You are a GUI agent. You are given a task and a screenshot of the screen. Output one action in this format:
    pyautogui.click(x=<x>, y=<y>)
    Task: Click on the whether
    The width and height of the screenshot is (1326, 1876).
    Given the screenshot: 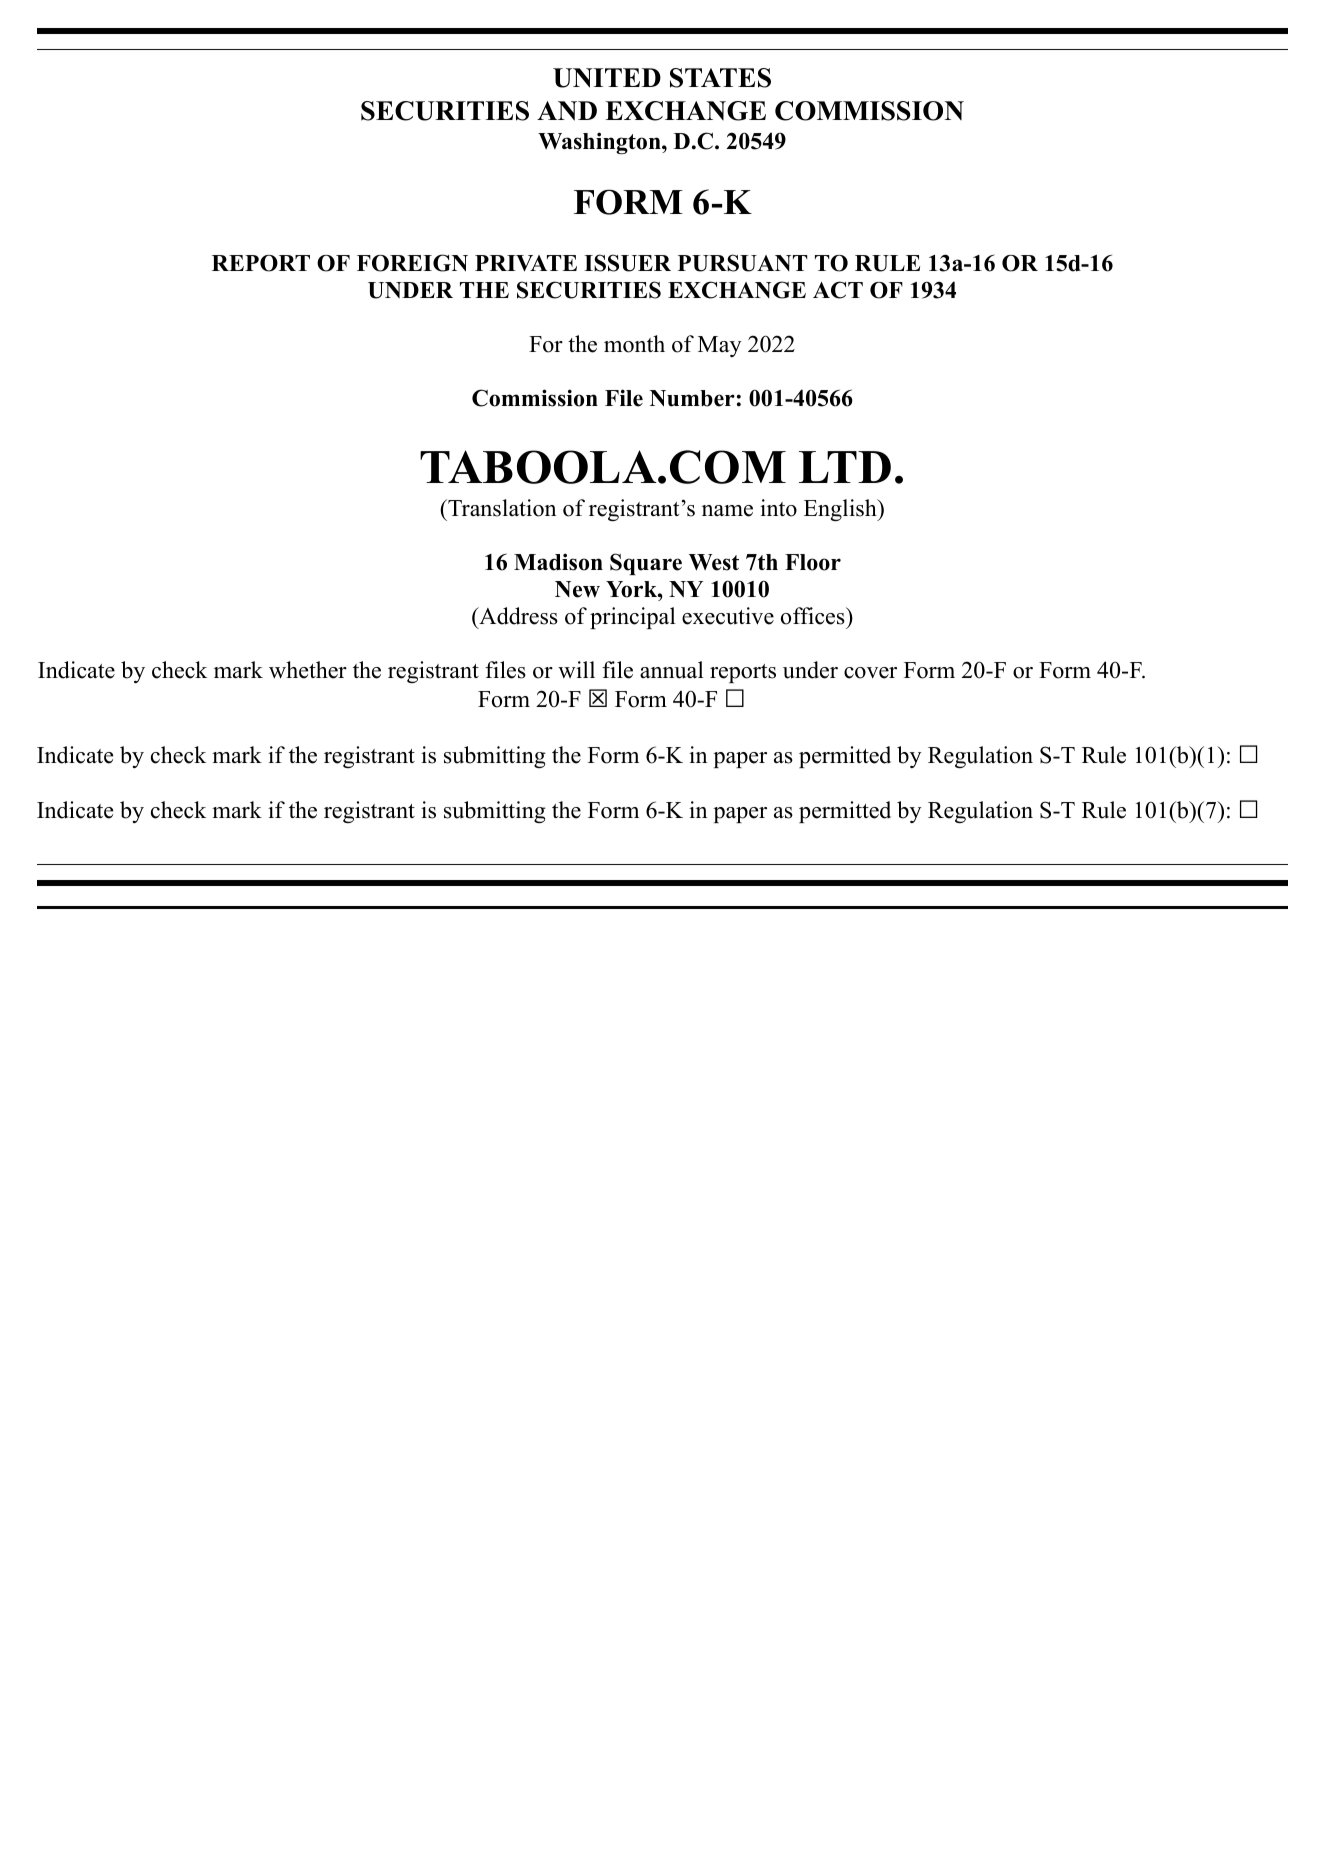 What is the action you would take?
    pyautogui.click(x=308, y=670)
